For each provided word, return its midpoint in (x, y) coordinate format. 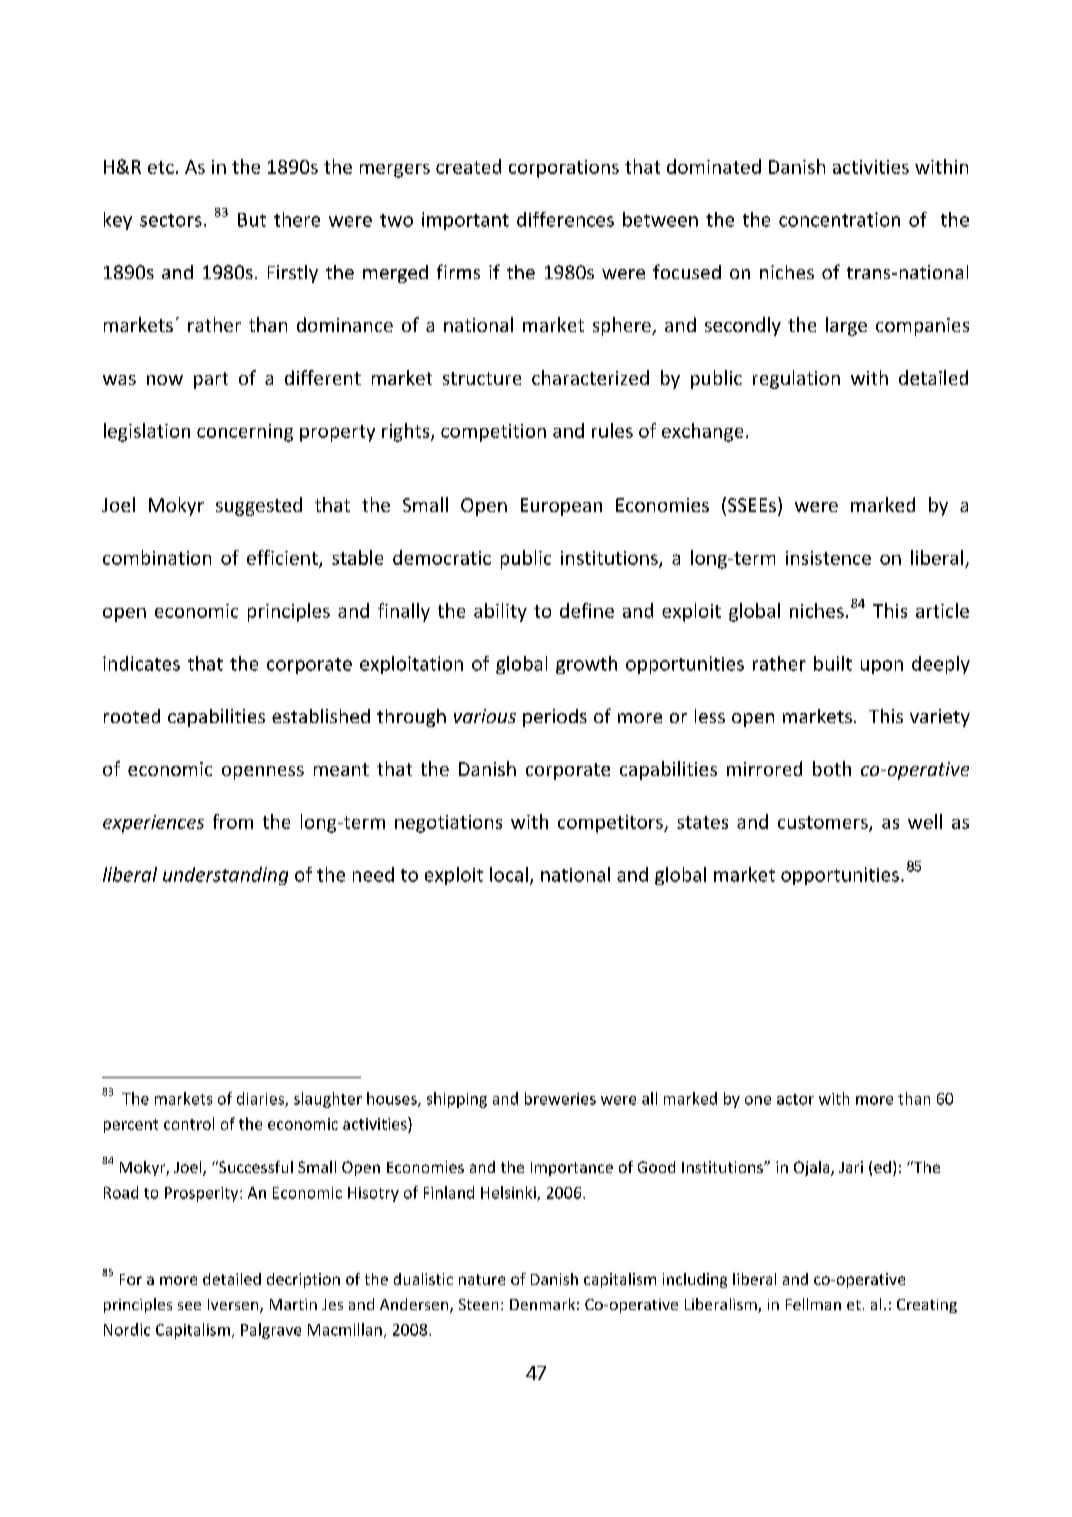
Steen (478, 1304)
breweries (560, 1098)
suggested (259, 506)
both (832, 768)
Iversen (234, 1306)
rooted (132, 716)
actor (795, 1099)
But (252, 220)
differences (565, 219)
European (561, 507)
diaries (261, 1099)
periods (555, 718)
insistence (828, 558)
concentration (839, 219)
